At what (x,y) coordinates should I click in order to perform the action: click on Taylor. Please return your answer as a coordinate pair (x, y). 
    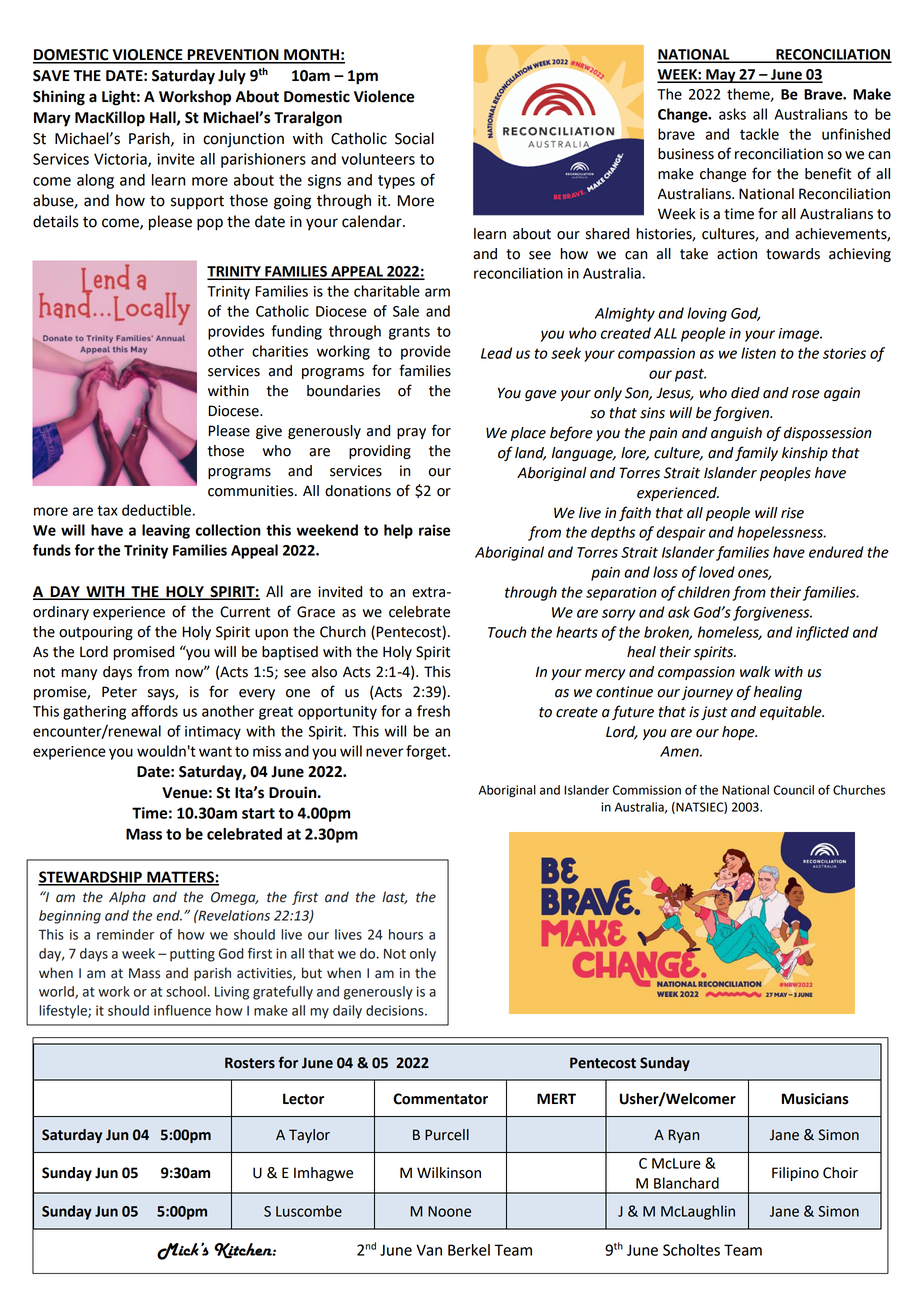
    Looking at the image, I should click on (309, 1136).
